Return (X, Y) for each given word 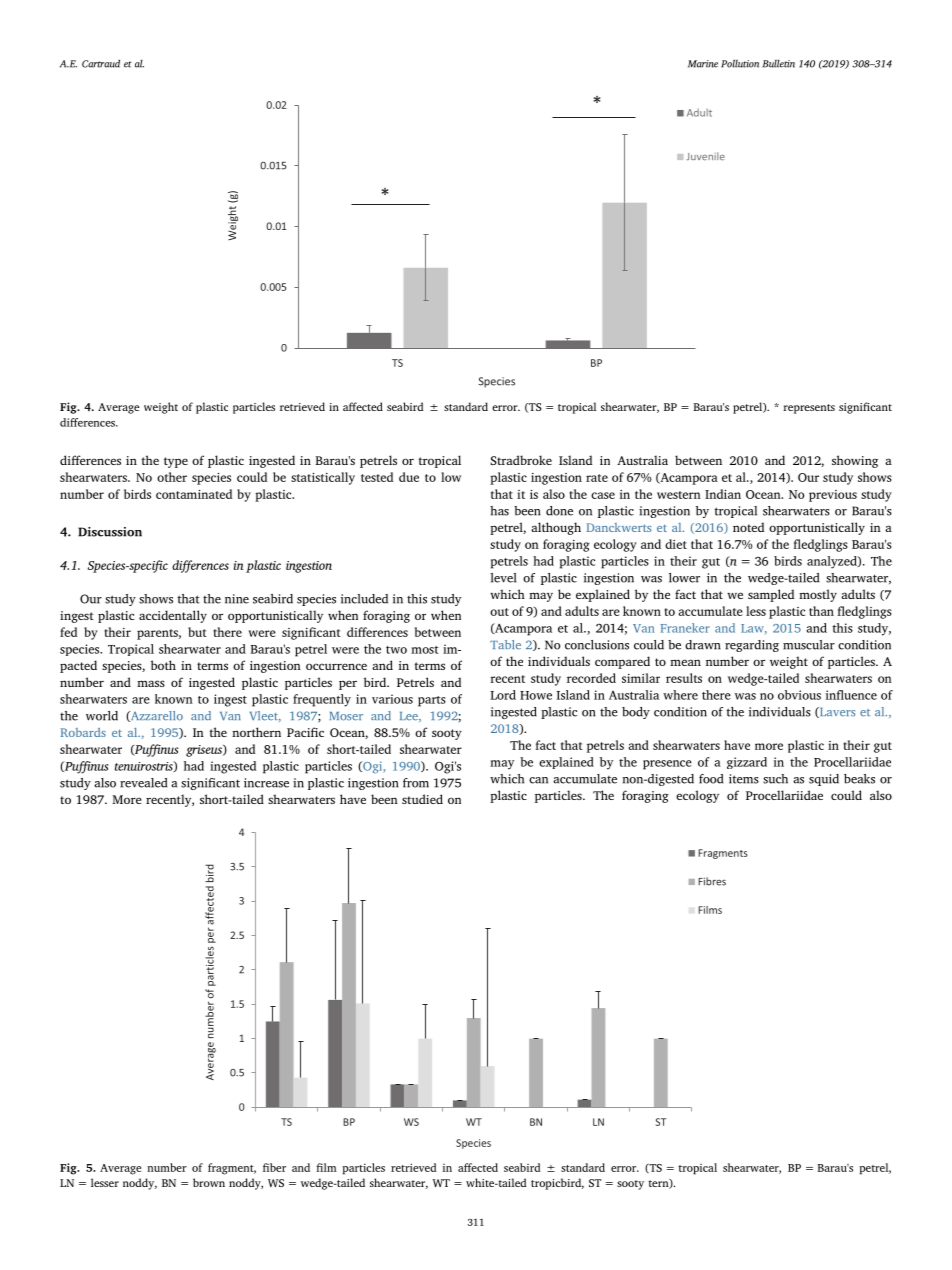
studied (422, 799)
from (416, 783)
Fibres (712, 881)
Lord (503, 695)
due (409, 477)
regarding (752, 646)
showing (855, 461)
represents (809, 409)
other (172, 477)
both (163, 665)
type (176, 462)
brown (209, 1182)
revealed (143, 783)
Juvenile (705, 156)
